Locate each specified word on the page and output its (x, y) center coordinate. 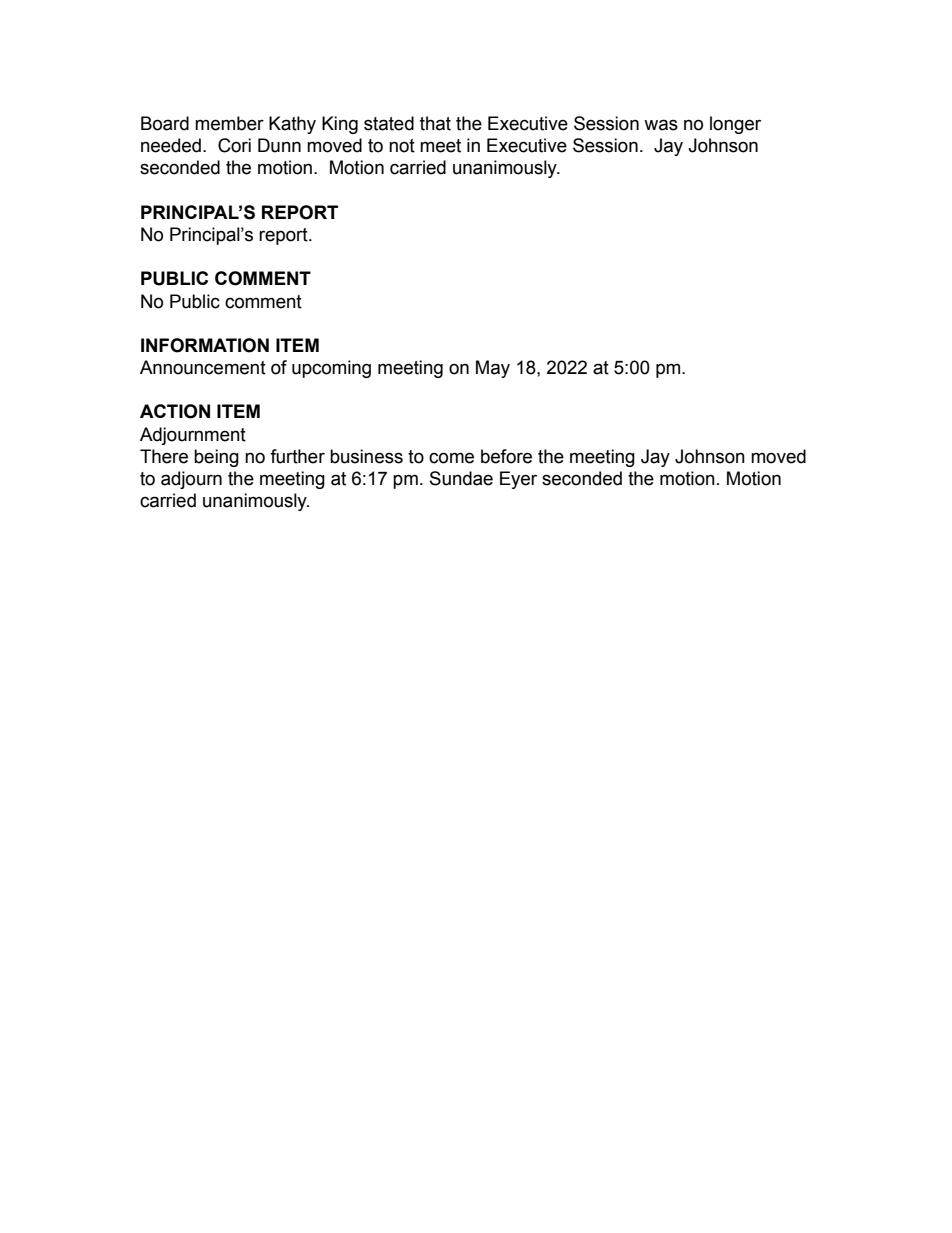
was (661, 125)
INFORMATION (205, 345)
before (506, 456)
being (216, 458)
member (229, 123)
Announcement (203, 367)
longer (735, 125)
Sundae (461, 478)
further (297, 456)
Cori (234, 145)
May (493, 369)
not (402, 146)
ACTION (175, 411)
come (451, 458)
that (435, 123)
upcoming (331, 369)
